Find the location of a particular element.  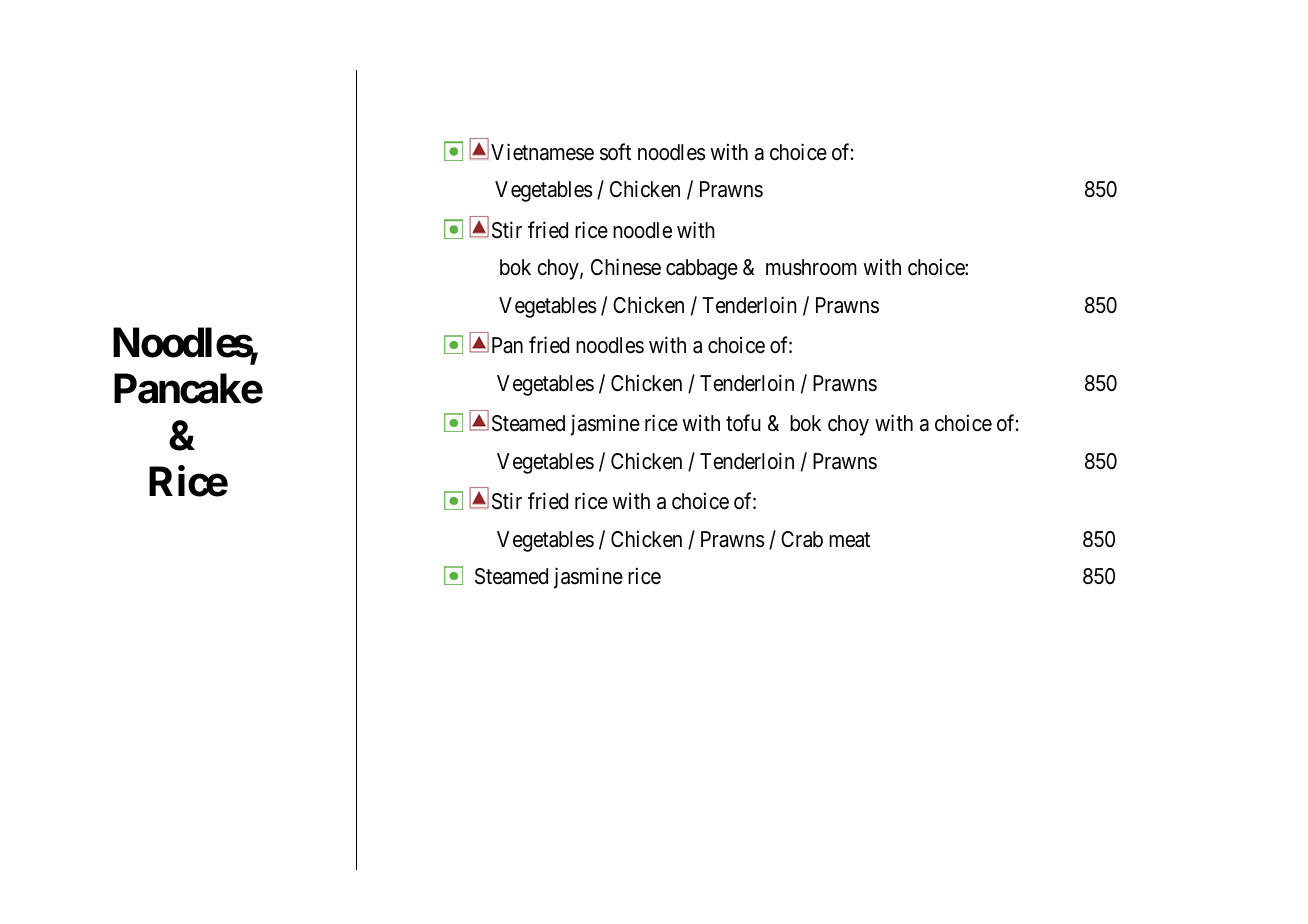

Vietnamese is located at coordinates (542, 152).
